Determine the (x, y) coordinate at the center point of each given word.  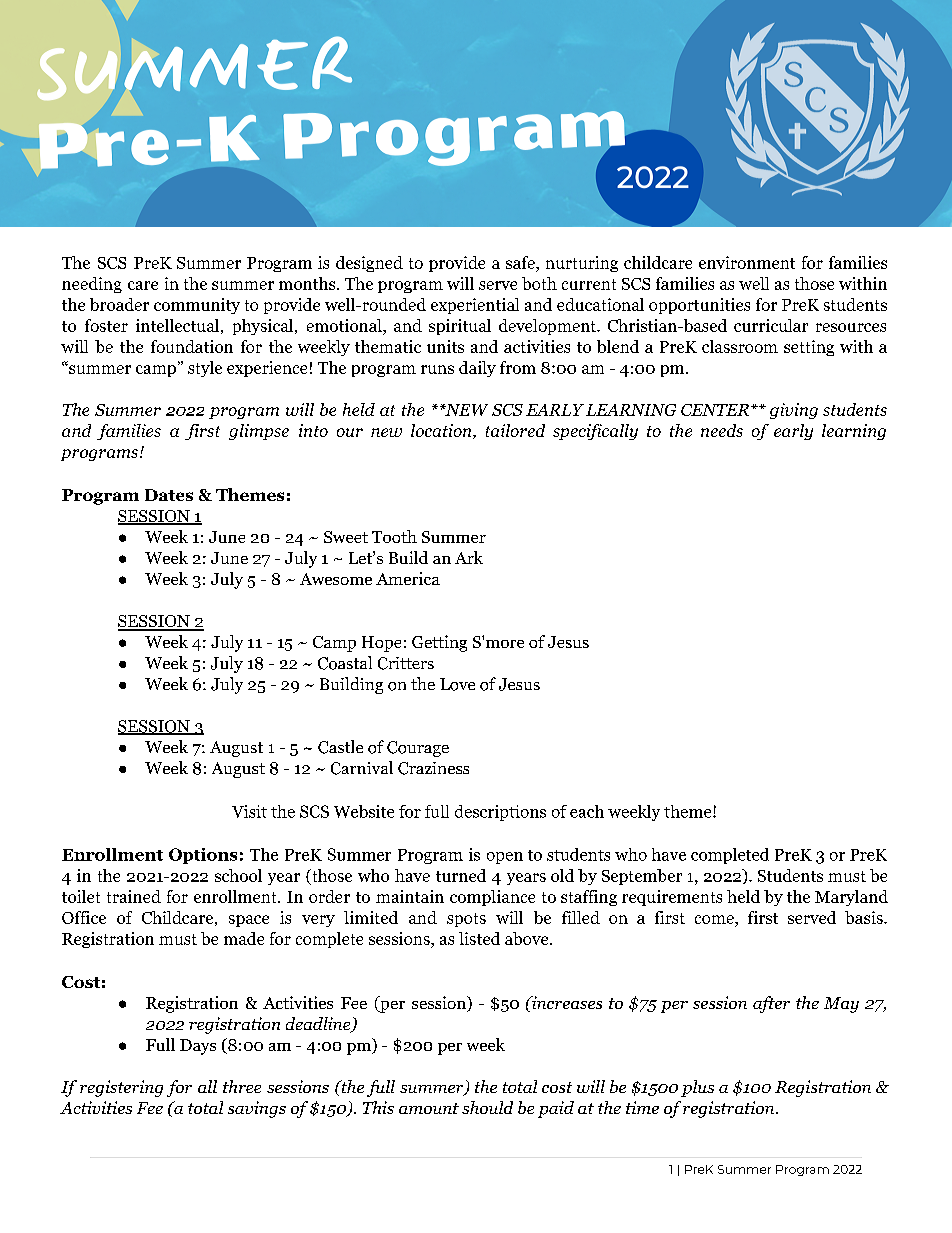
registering (121, 1088)
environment (747, 262)
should (487, 1107)
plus (697, 1088)
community (197, 306)
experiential (475, 306)
